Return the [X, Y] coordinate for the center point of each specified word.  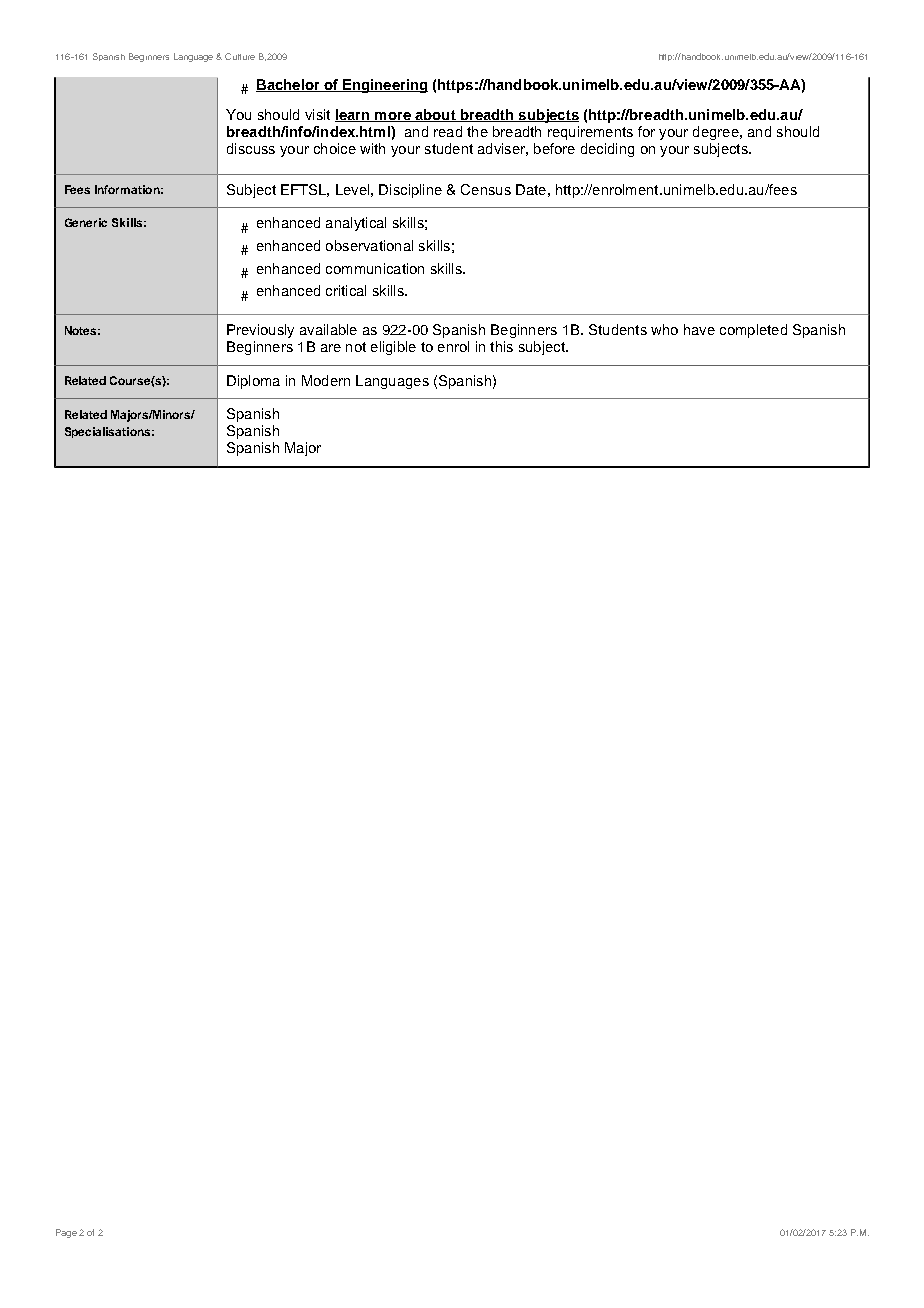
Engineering [384, 86]
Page [66, 1233]
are [331, 348]
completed [753, 331]
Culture [240, 56]
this [501, 346]
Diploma [253, 382]
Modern [326, 380]
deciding [607, 150]
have [699, 329]
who [664, 329]
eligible [393, 348]
